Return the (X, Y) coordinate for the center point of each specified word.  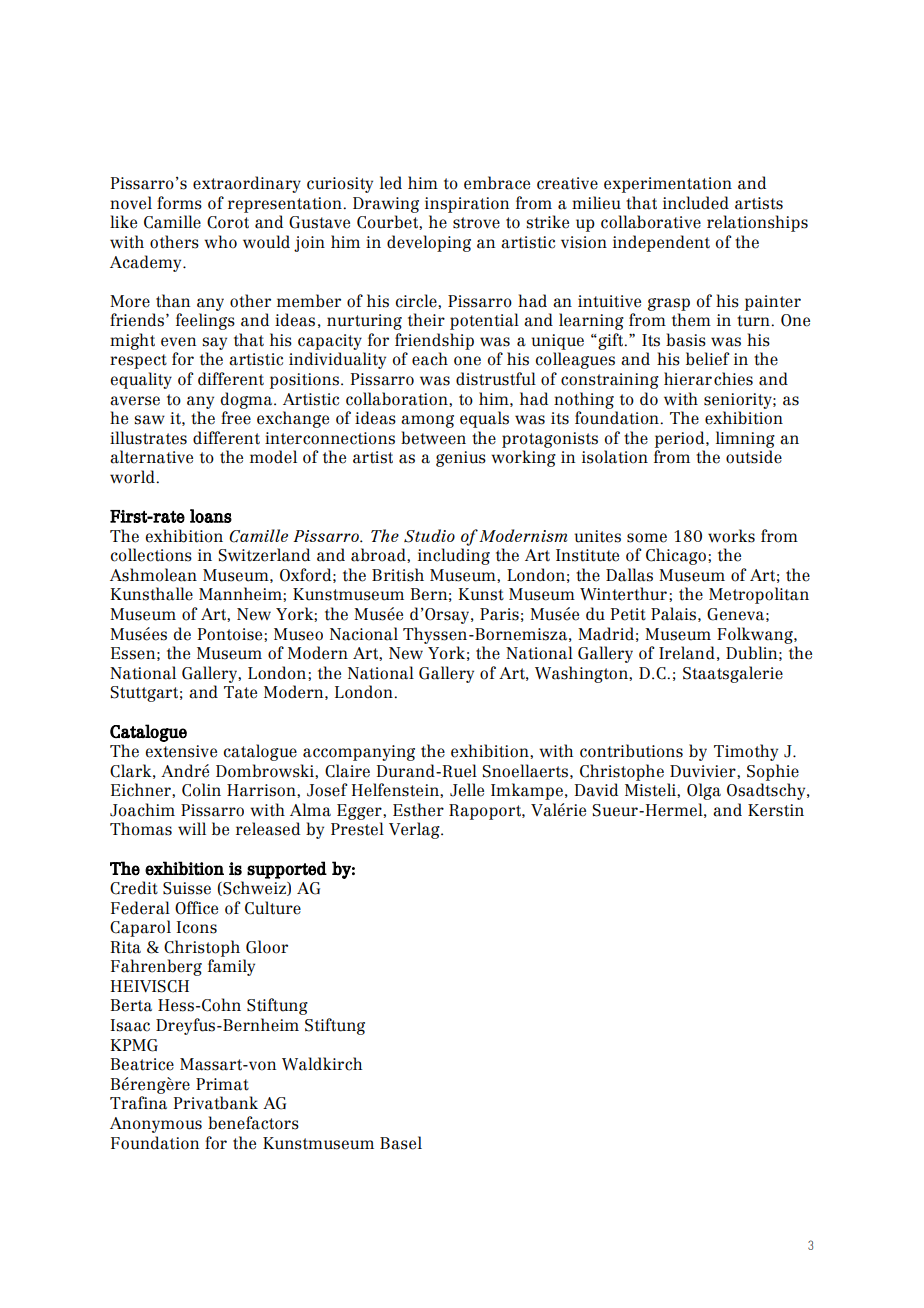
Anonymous (156, 1125)
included (696, 203)
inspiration (467, 205)
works (731, 536)
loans (211, 516)
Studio (429, 536)
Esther (418, 810)
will (192, 828)
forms (179, 203)
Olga (704, 791)
